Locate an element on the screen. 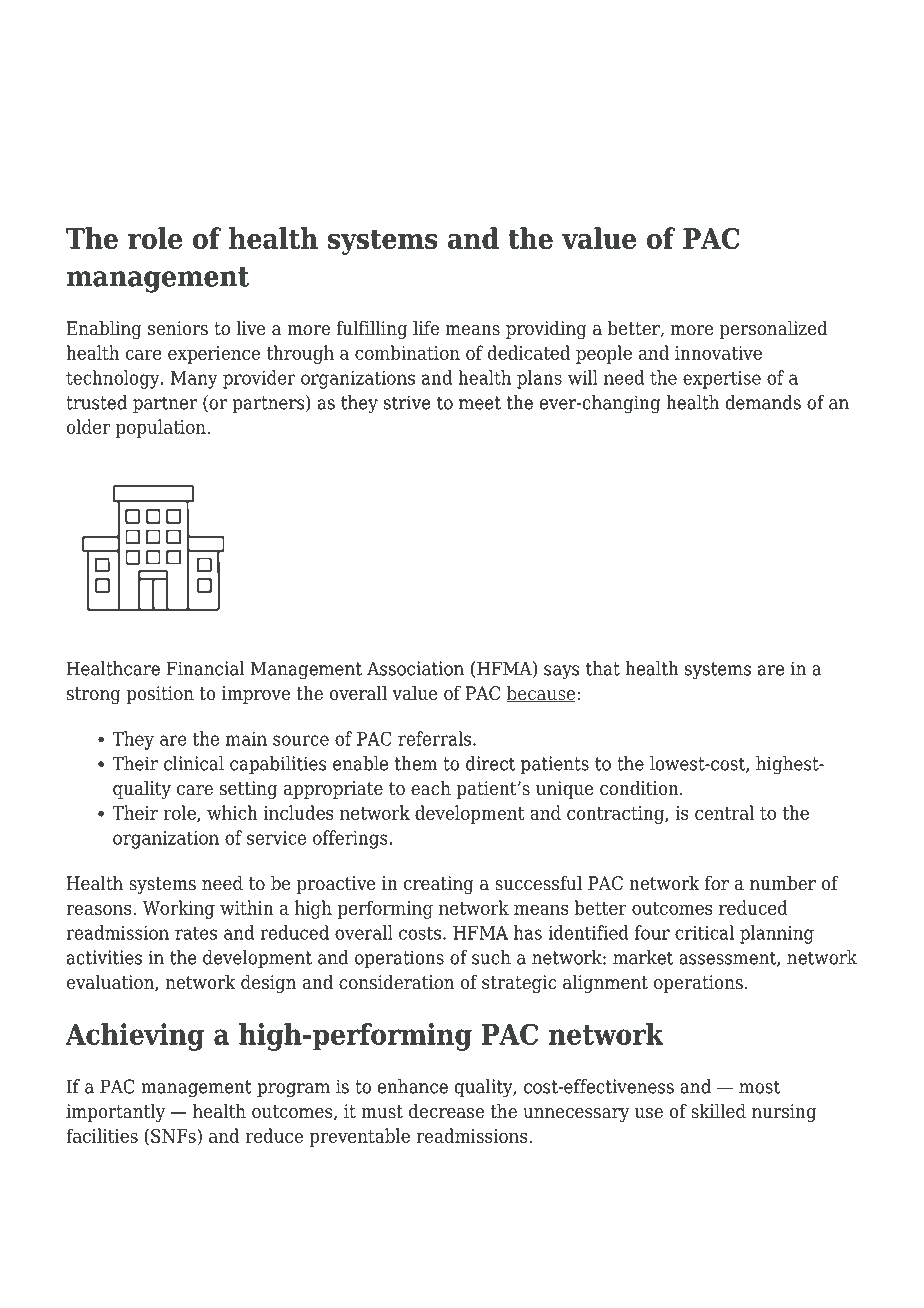  central is located at coordinates (724, 812).
